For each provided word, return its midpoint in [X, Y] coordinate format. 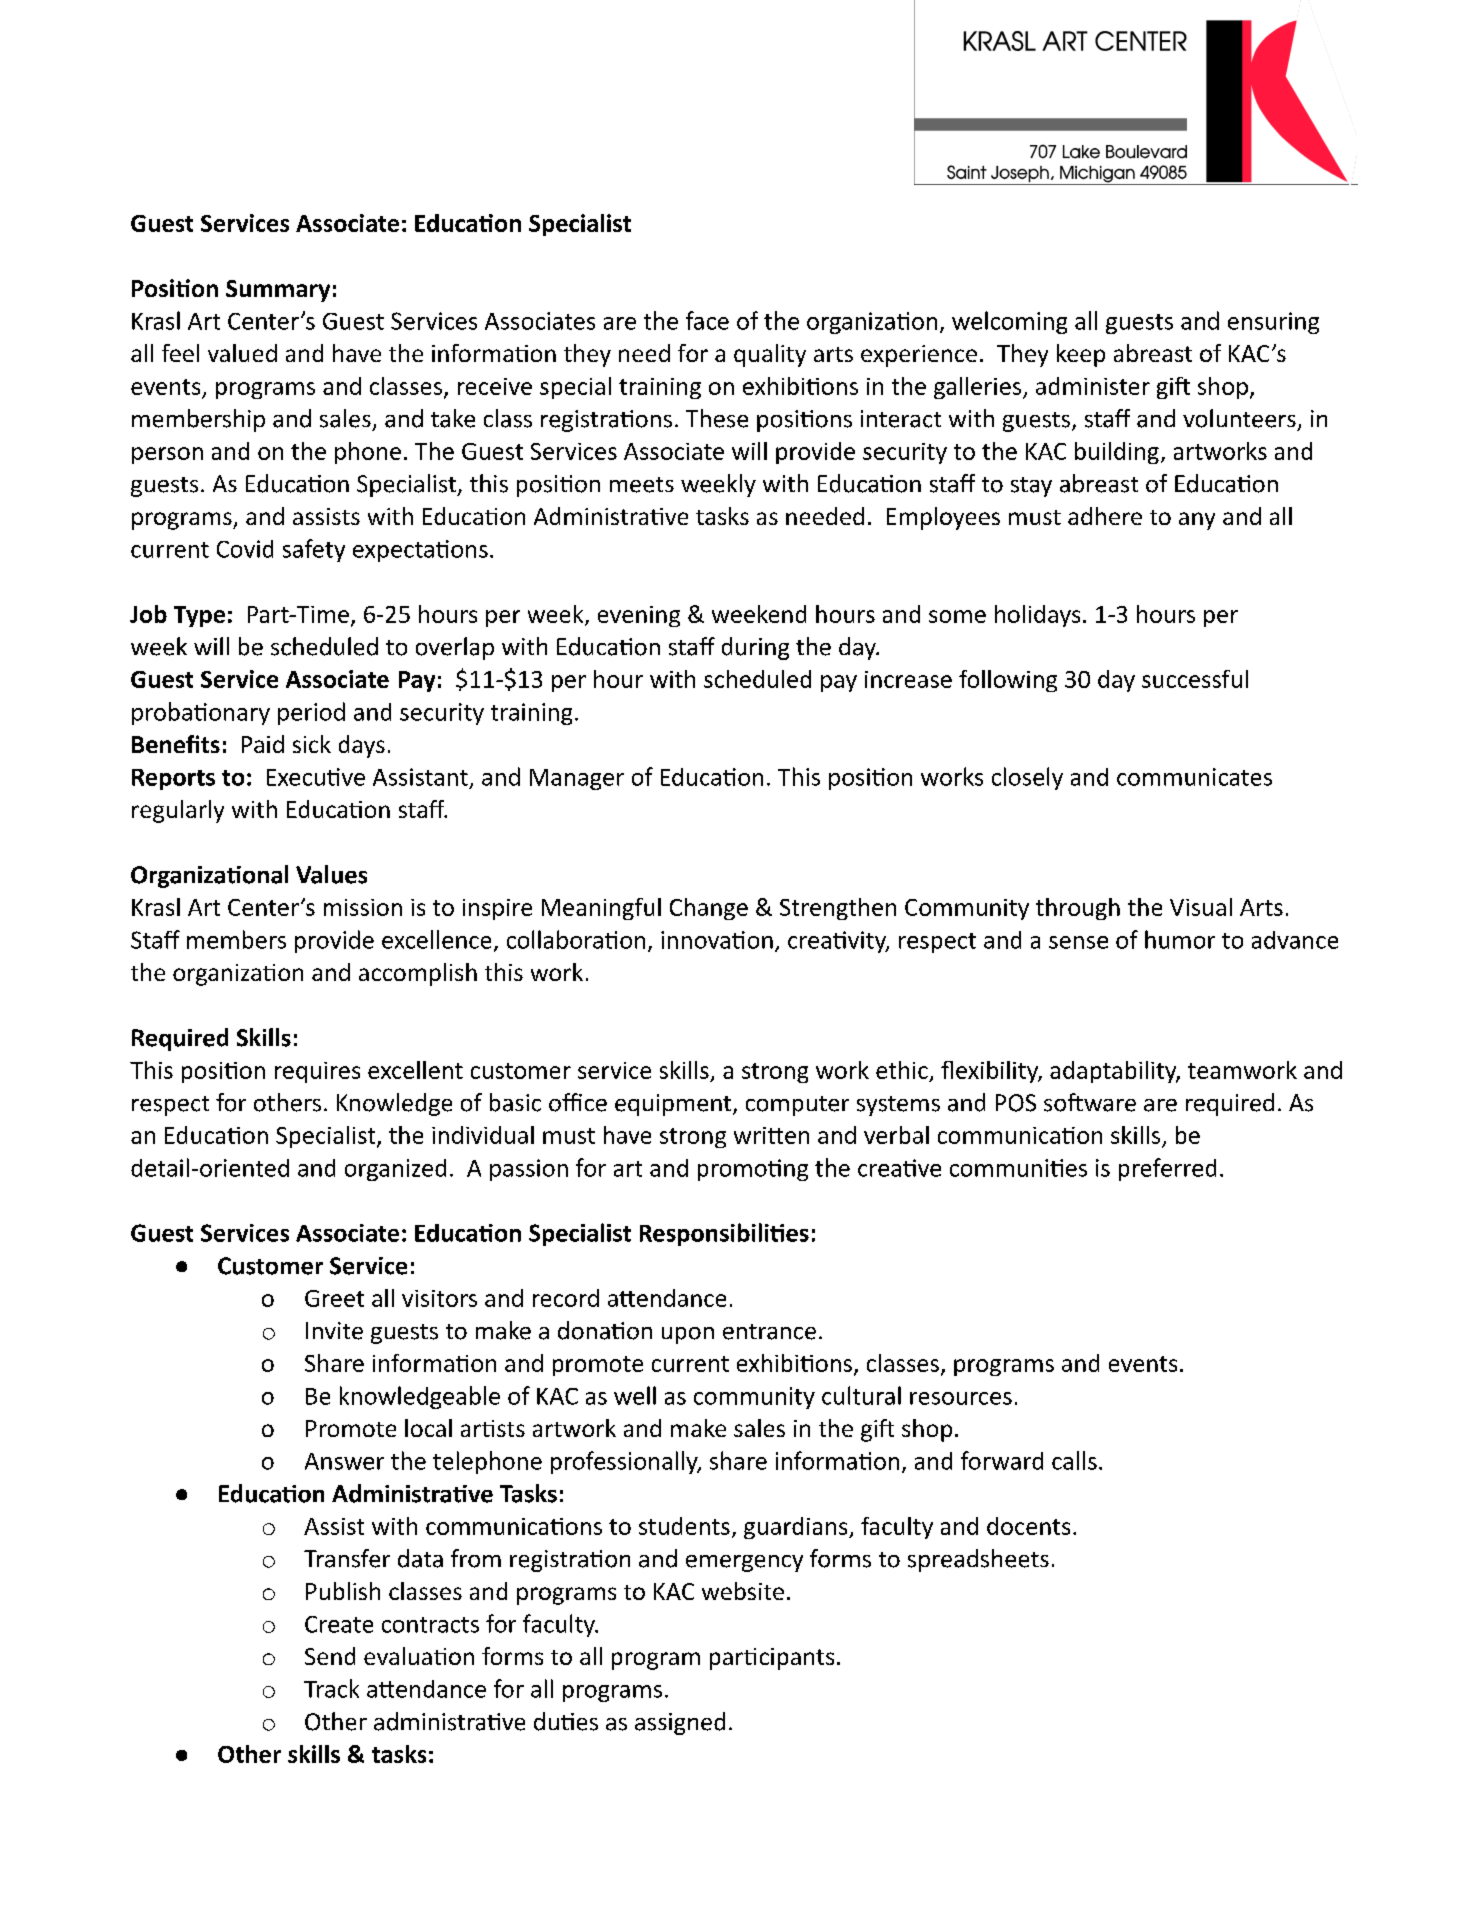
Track [331, 1688]
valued [242, 353]
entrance [769, 1332]
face [707, 320]
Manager [577, 779]
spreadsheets [978, 1560]
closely [1027, 778]
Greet [334, 1298]
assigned [680, 1723]
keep [1081, 355]
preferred [1167, 1169]
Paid [263, 744]
